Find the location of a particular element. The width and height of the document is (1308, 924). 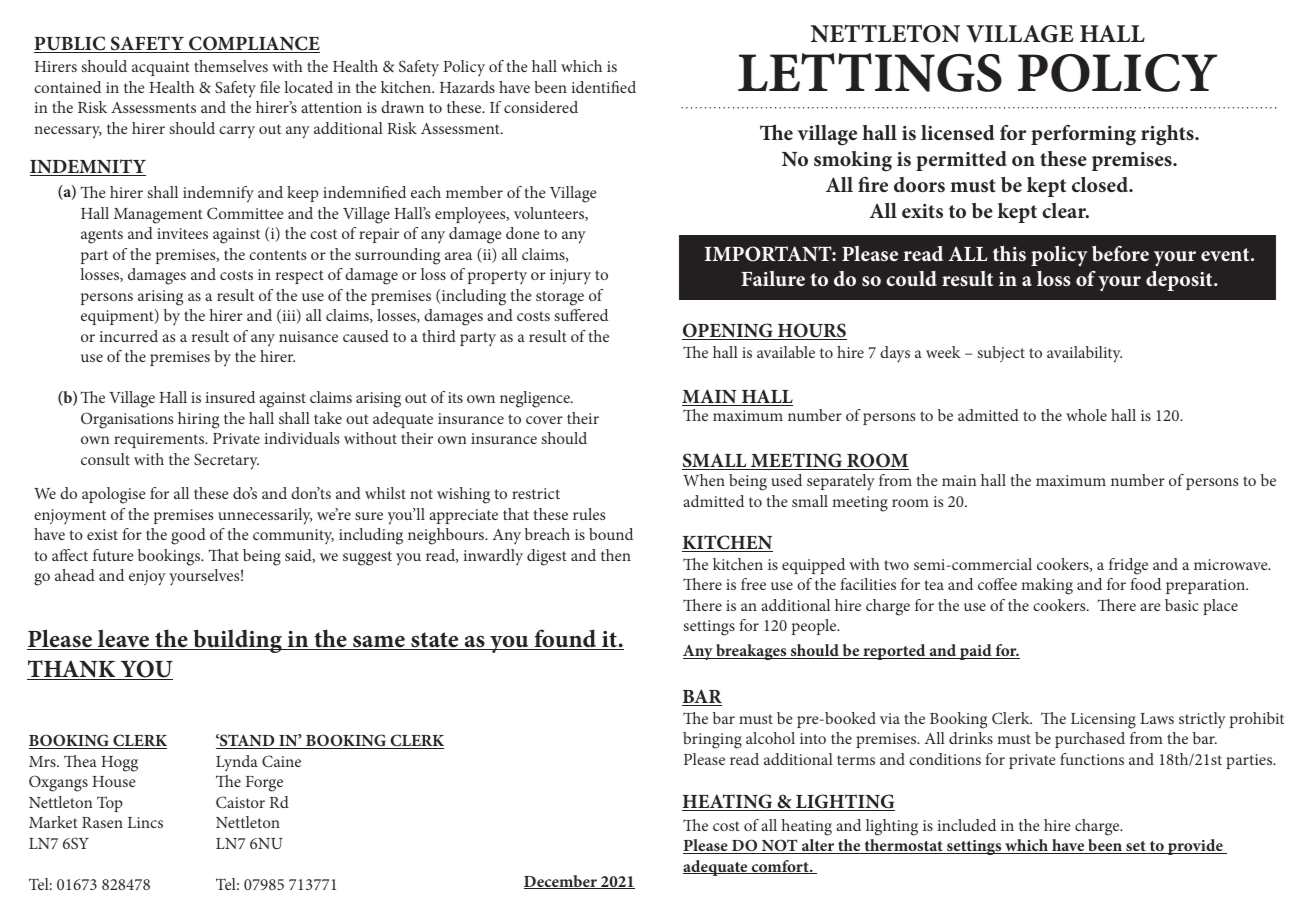

provide is located at coordinates (1195, 847).
